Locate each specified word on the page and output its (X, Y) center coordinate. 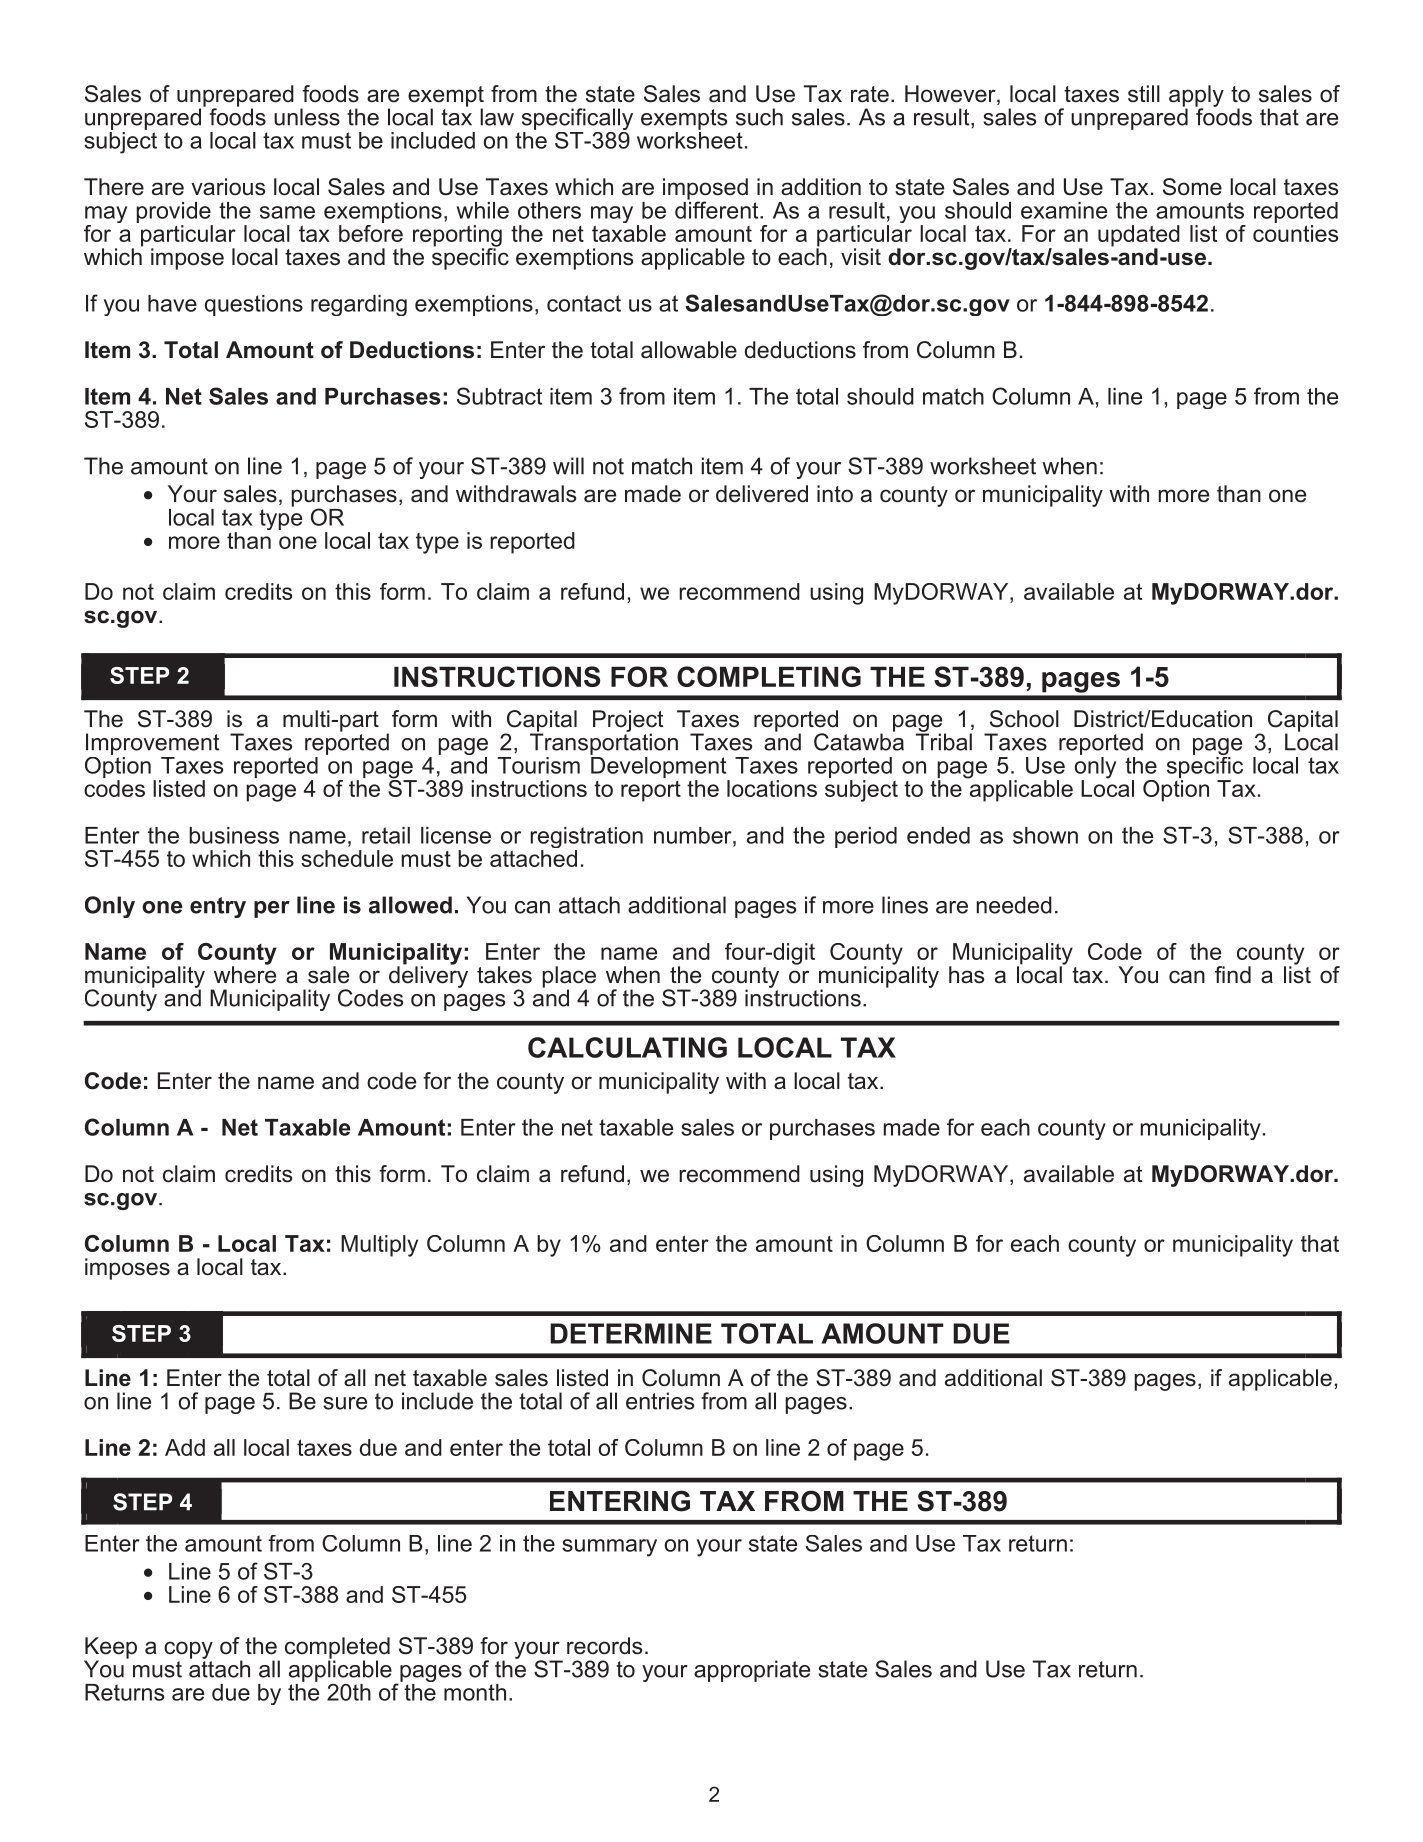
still (1144, 94)
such (759, 117)
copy (188, 1650)
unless (307, 117)
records (604, 1646)
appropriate (752, 1671)
